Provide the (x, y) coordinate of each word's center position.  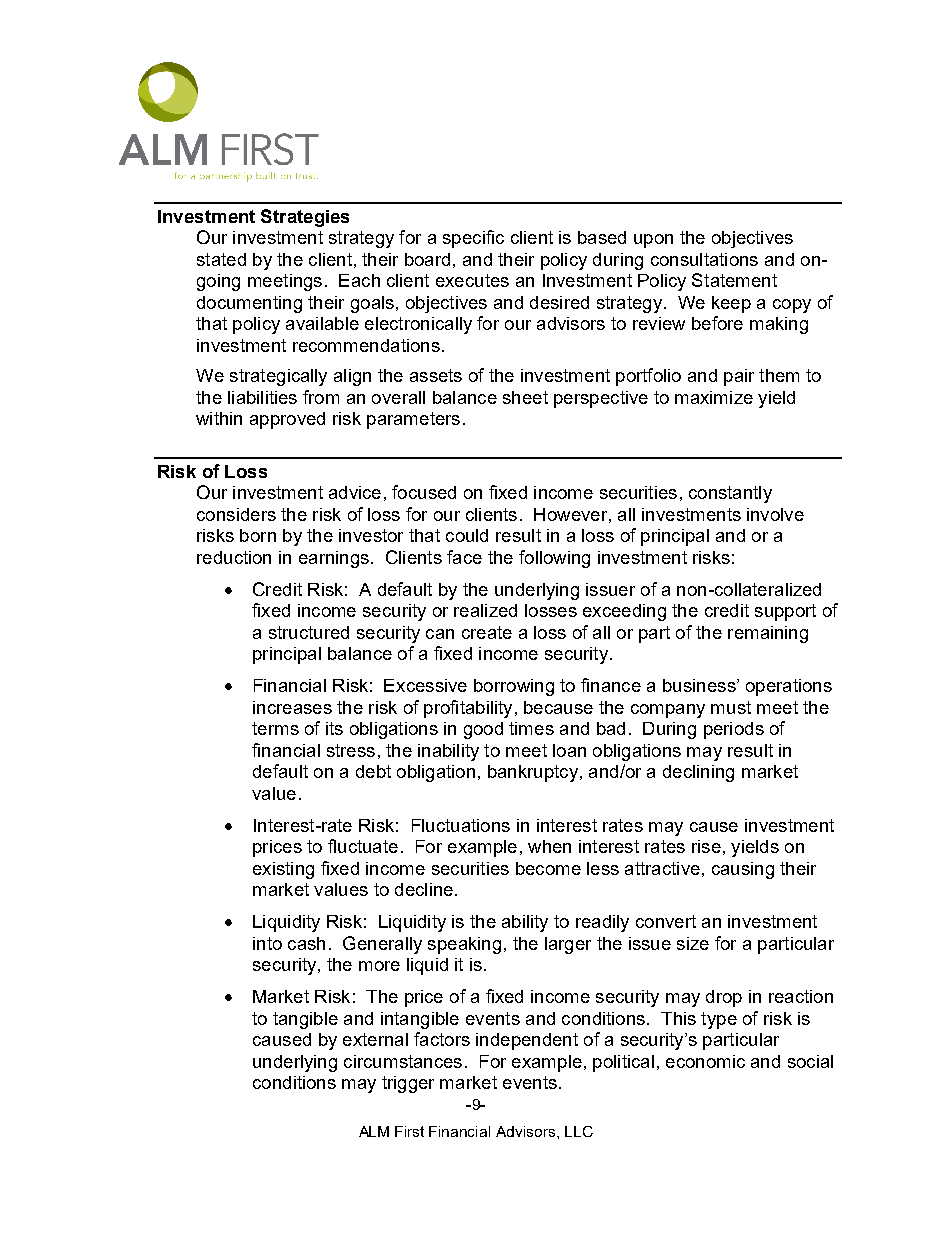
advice (355, 492)
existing (283, 870)
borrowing (514, 687)
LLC (579, 1131)
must (731, 707)
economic (705, 1061)
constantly (730, 494)
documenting (249, 304)
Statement (734, 280)
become (548, 868)
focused (424, 492)
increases (292, 707)
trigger (408, 1084)
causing (743, 870)
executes (472, 280)
